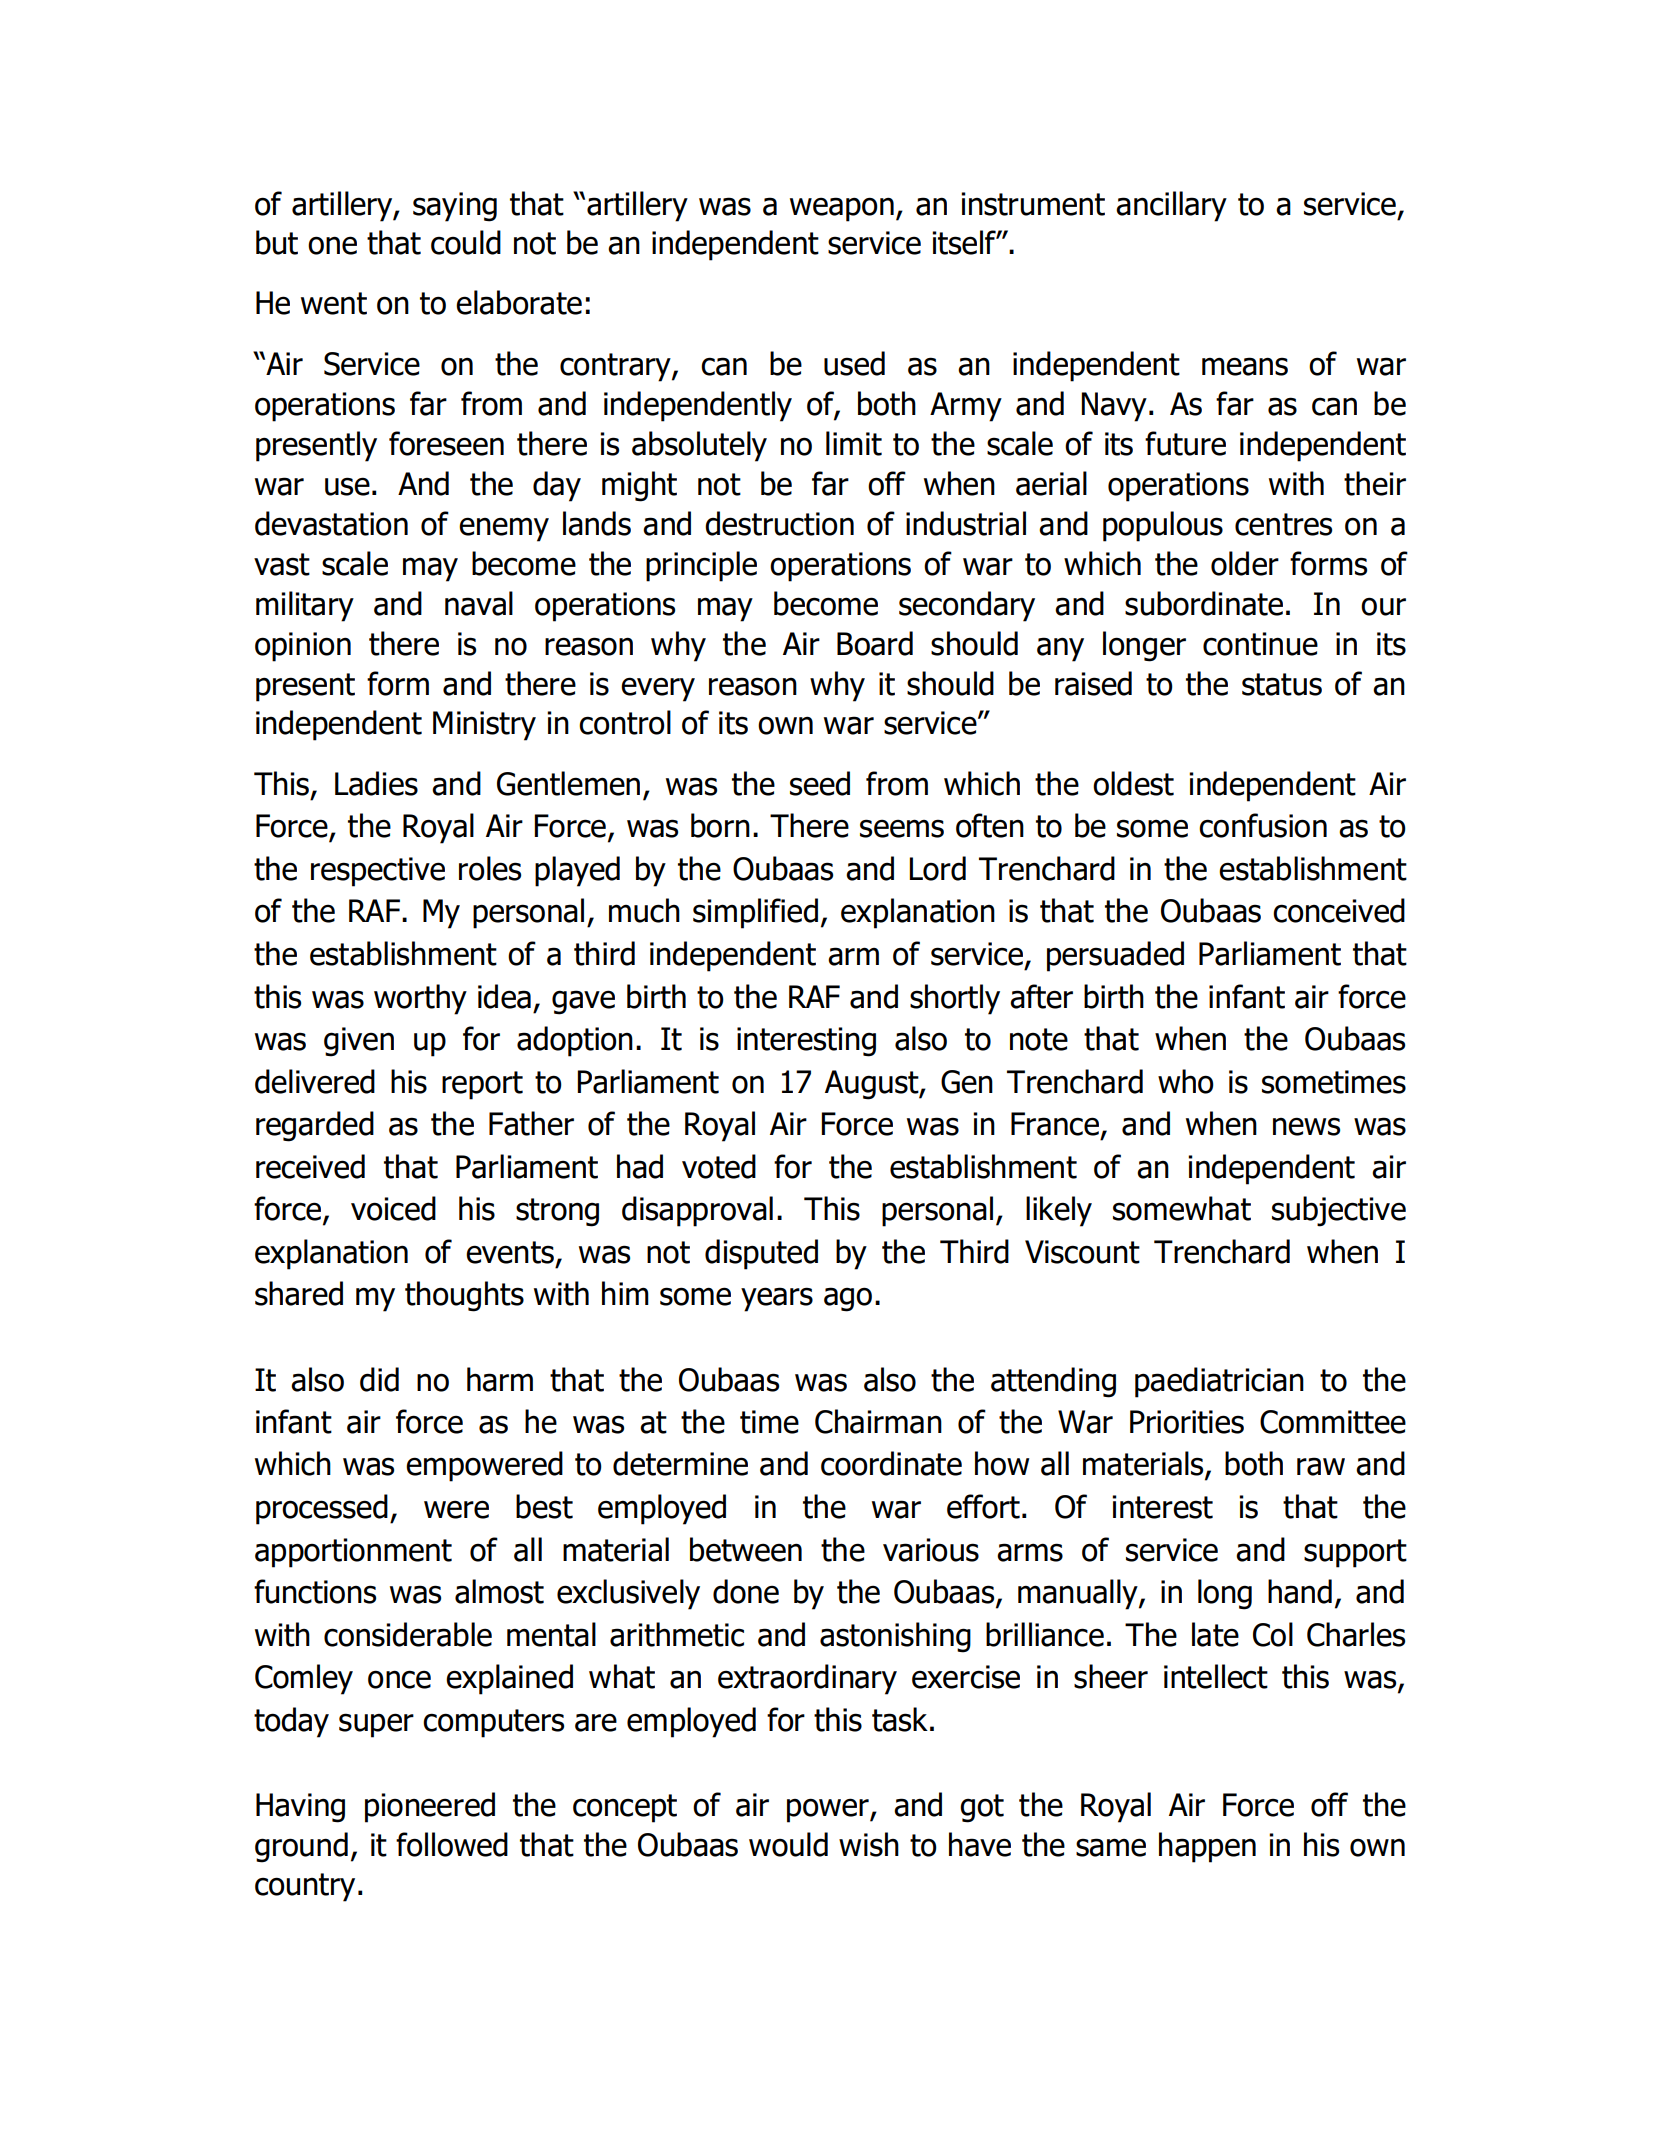 This image has width=1663, height=2152. Describe the element at coordinates (359, 1042) in the image. I see `given` at that location.
